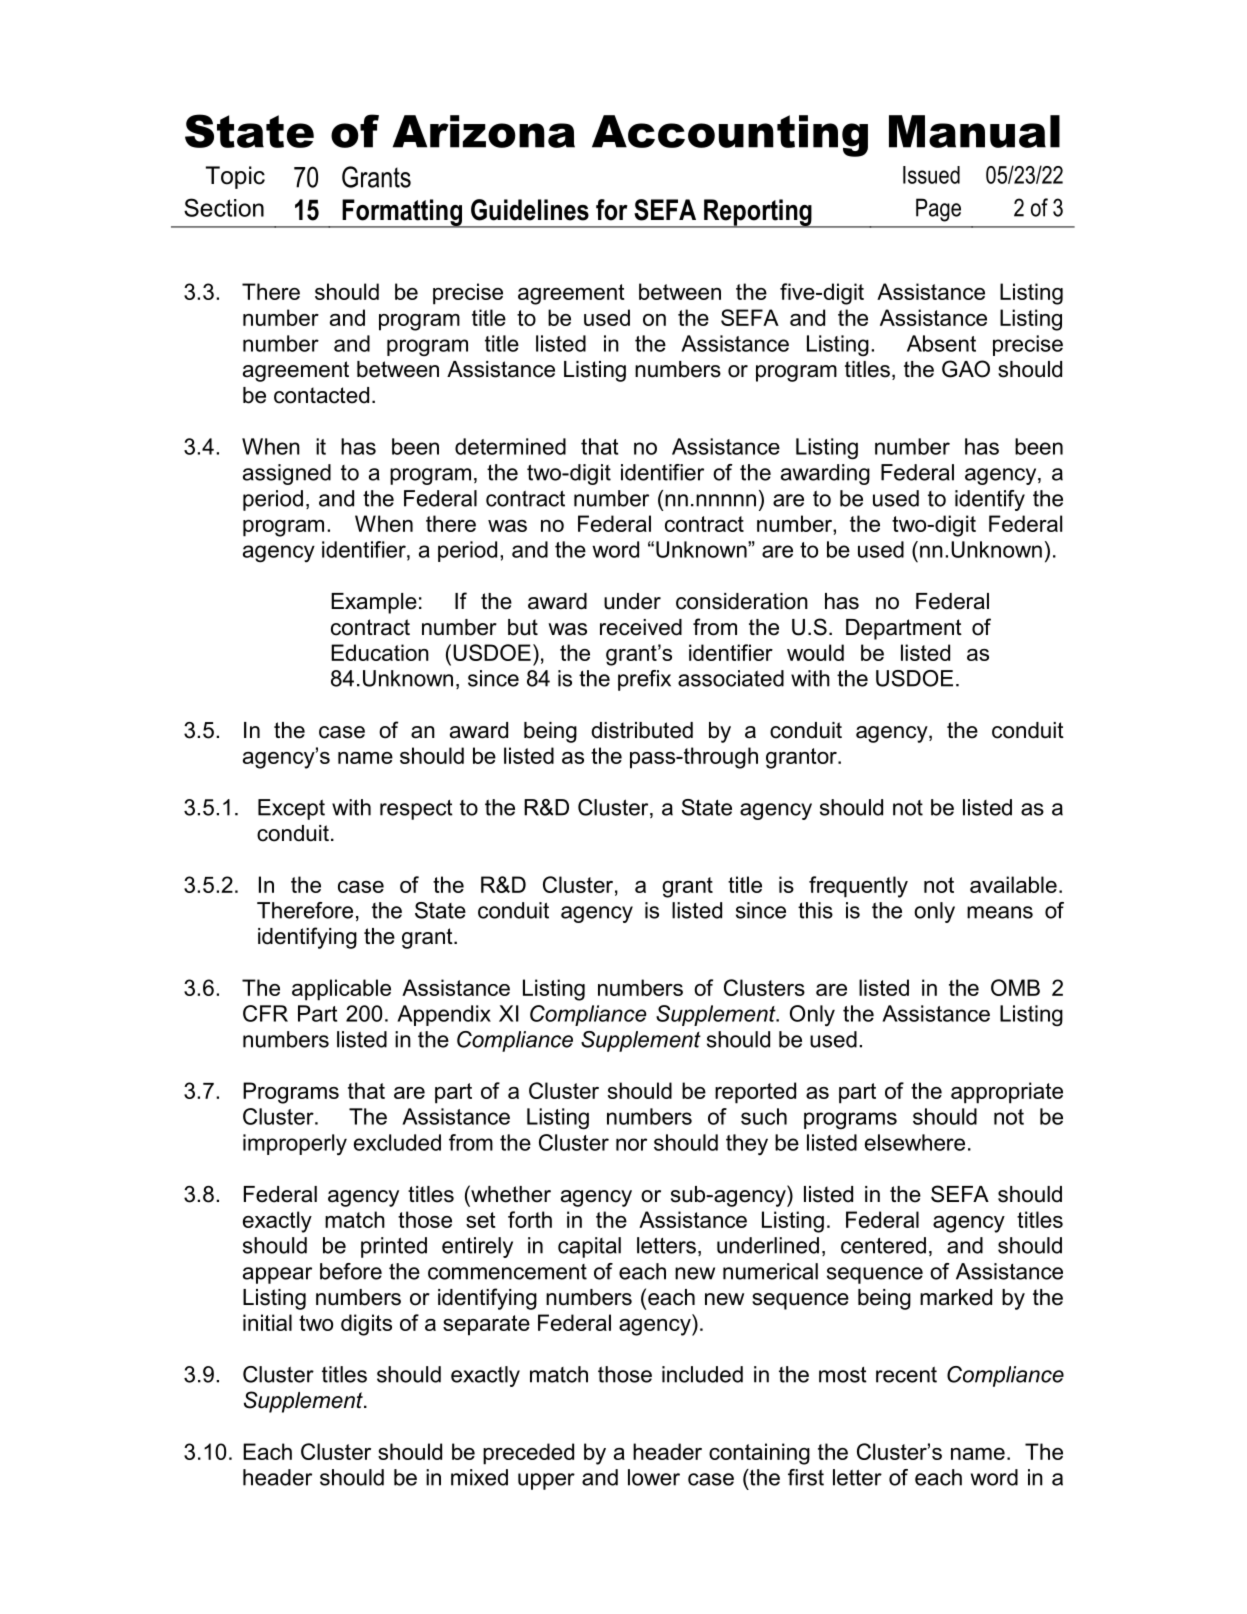  What do you see at coordinates (631, 1144) in the screenshot?
I see `nor` at bounding box center [631, 1144].
